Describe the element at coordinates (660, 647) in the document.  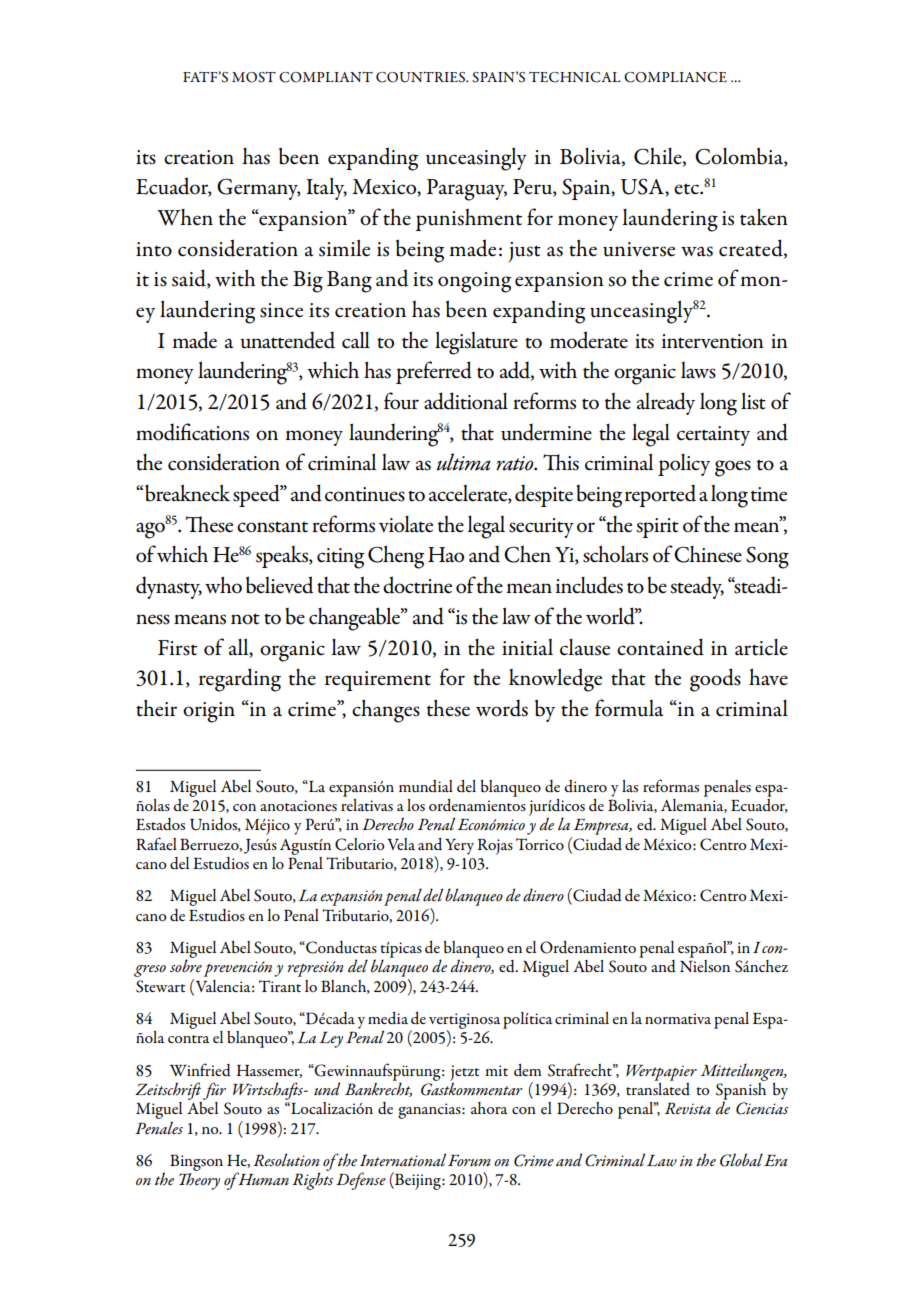
I see `contained` at that location.
